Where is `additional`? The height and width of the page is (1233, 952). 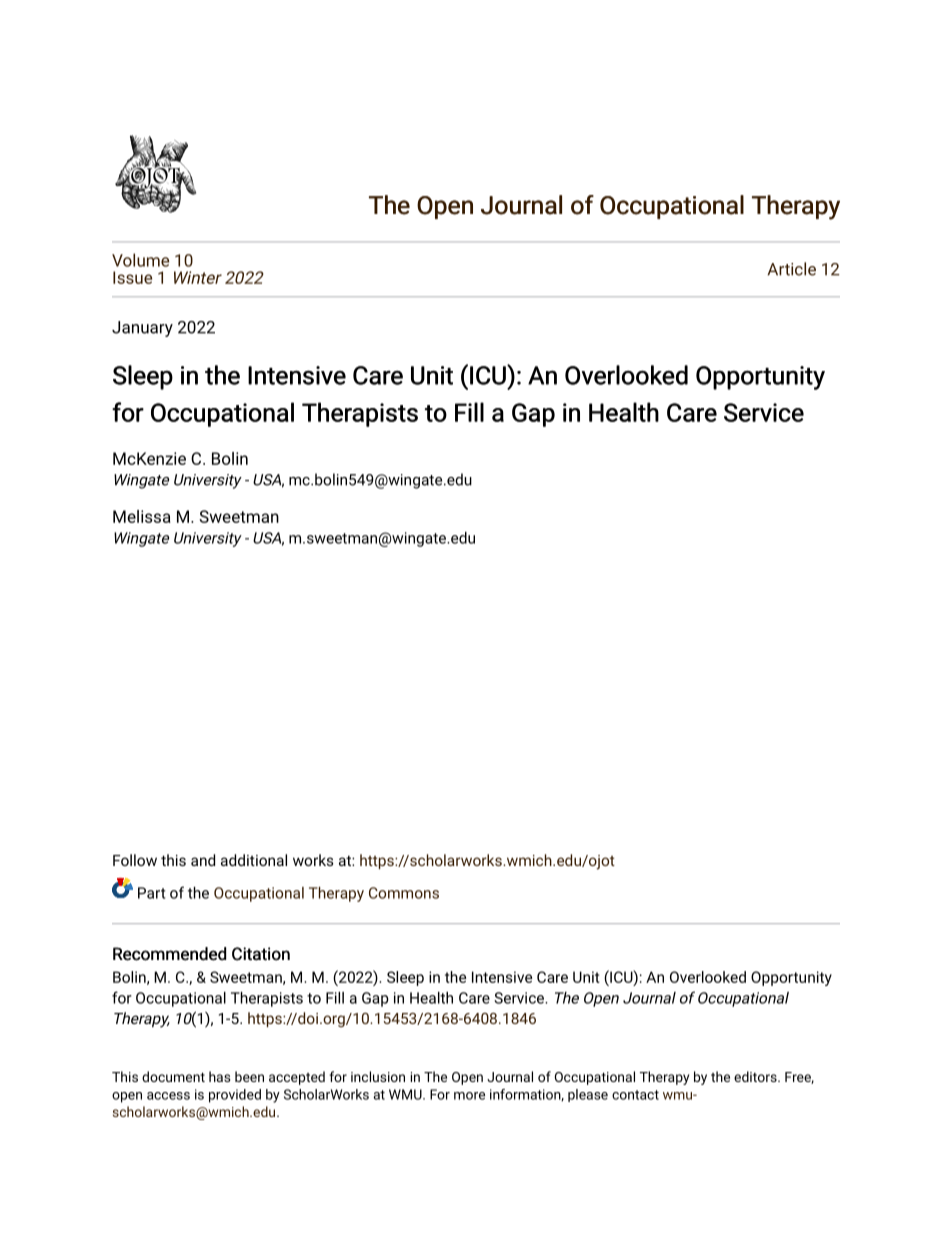
additional is located at coordinates (254, 860).
